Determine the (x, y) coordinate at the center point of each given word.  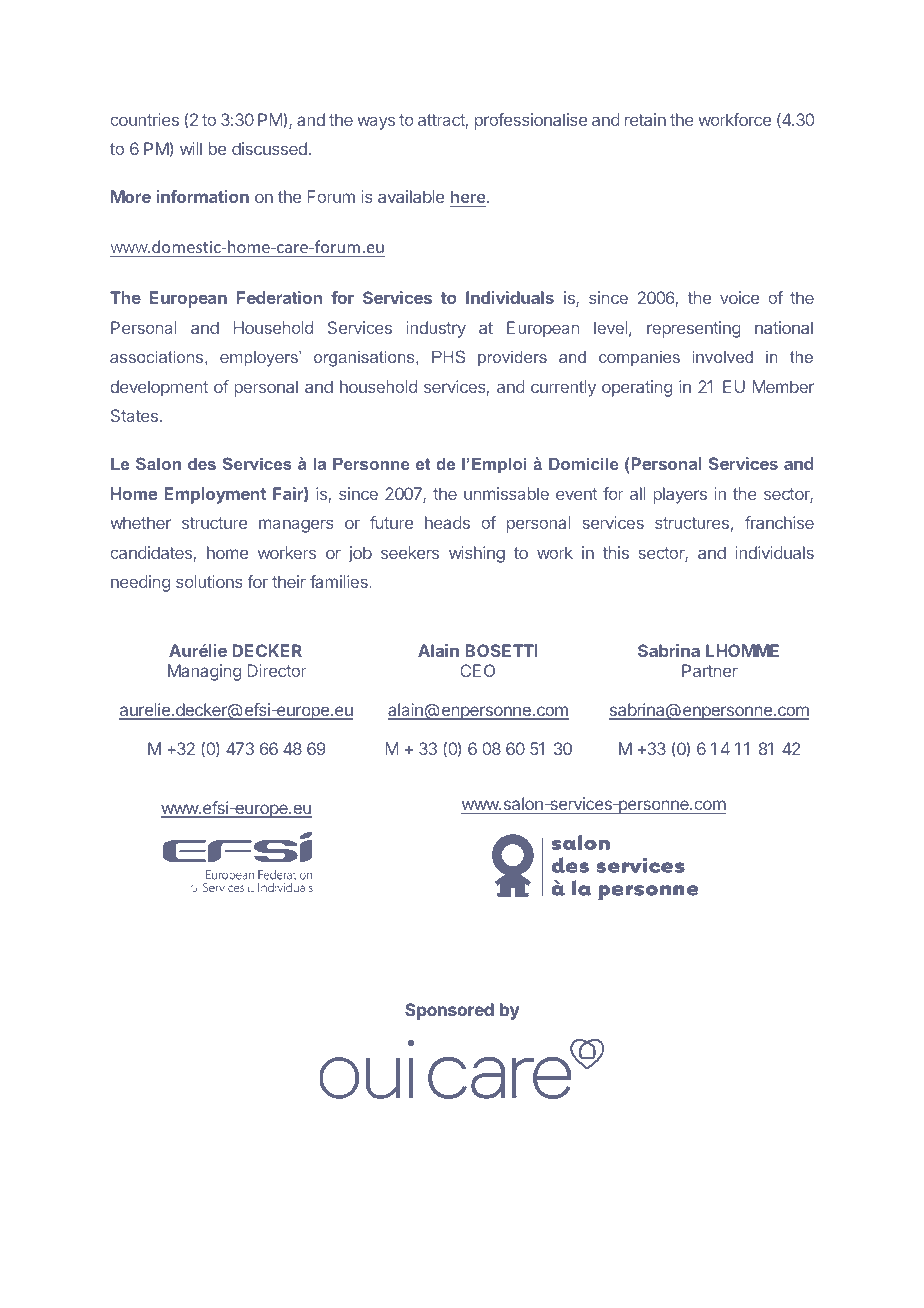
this (615, 552)
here (469, 196)
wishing (477, 554)
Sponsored (449, 1011)
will (191, 148)
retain (645, 119)
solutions (209, 581)
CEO (477, 670)
